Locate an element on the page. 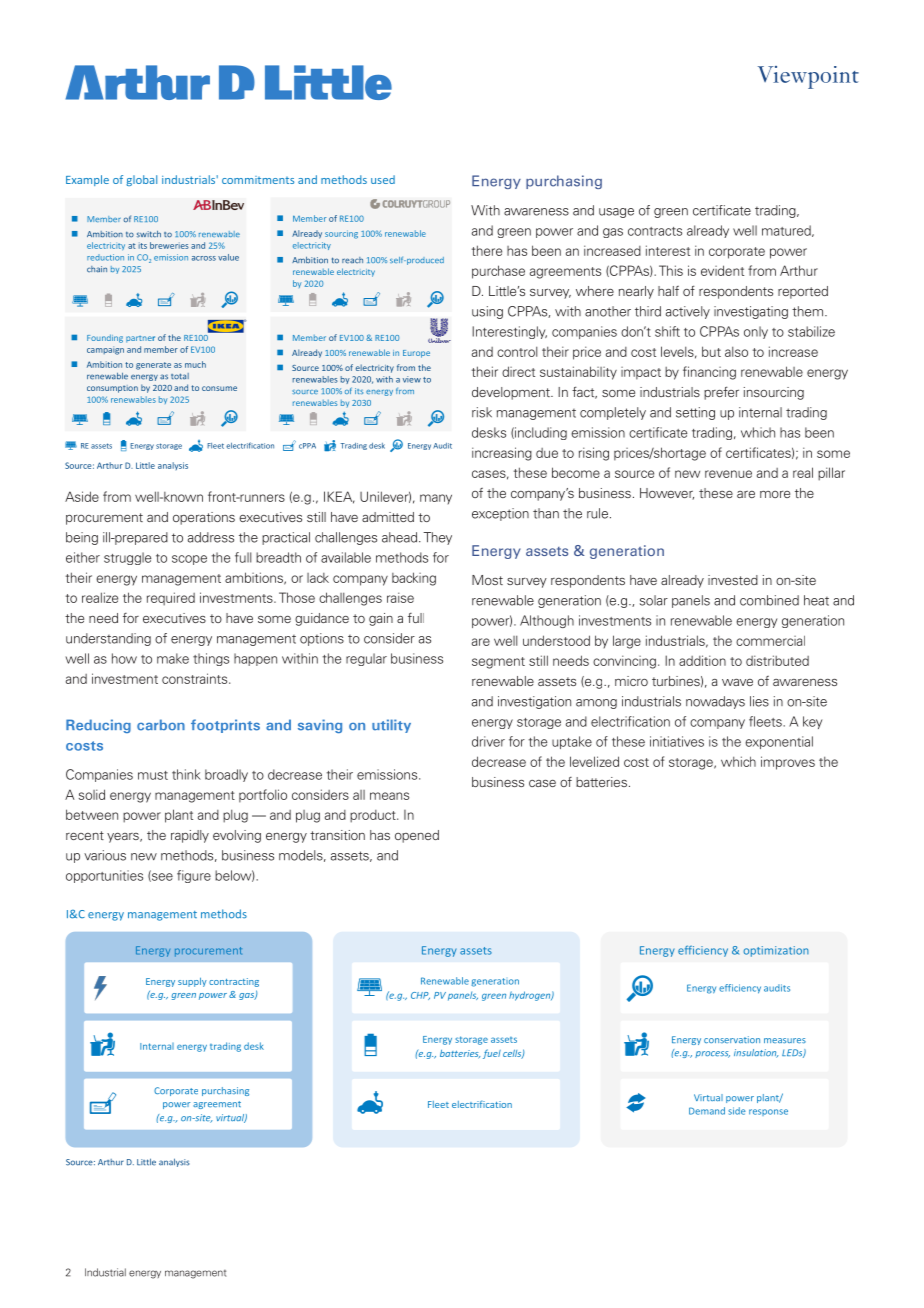 Image resolution: width=924 pixels, height=1308 pixels. optimization is located at coordinates (776, 951).
